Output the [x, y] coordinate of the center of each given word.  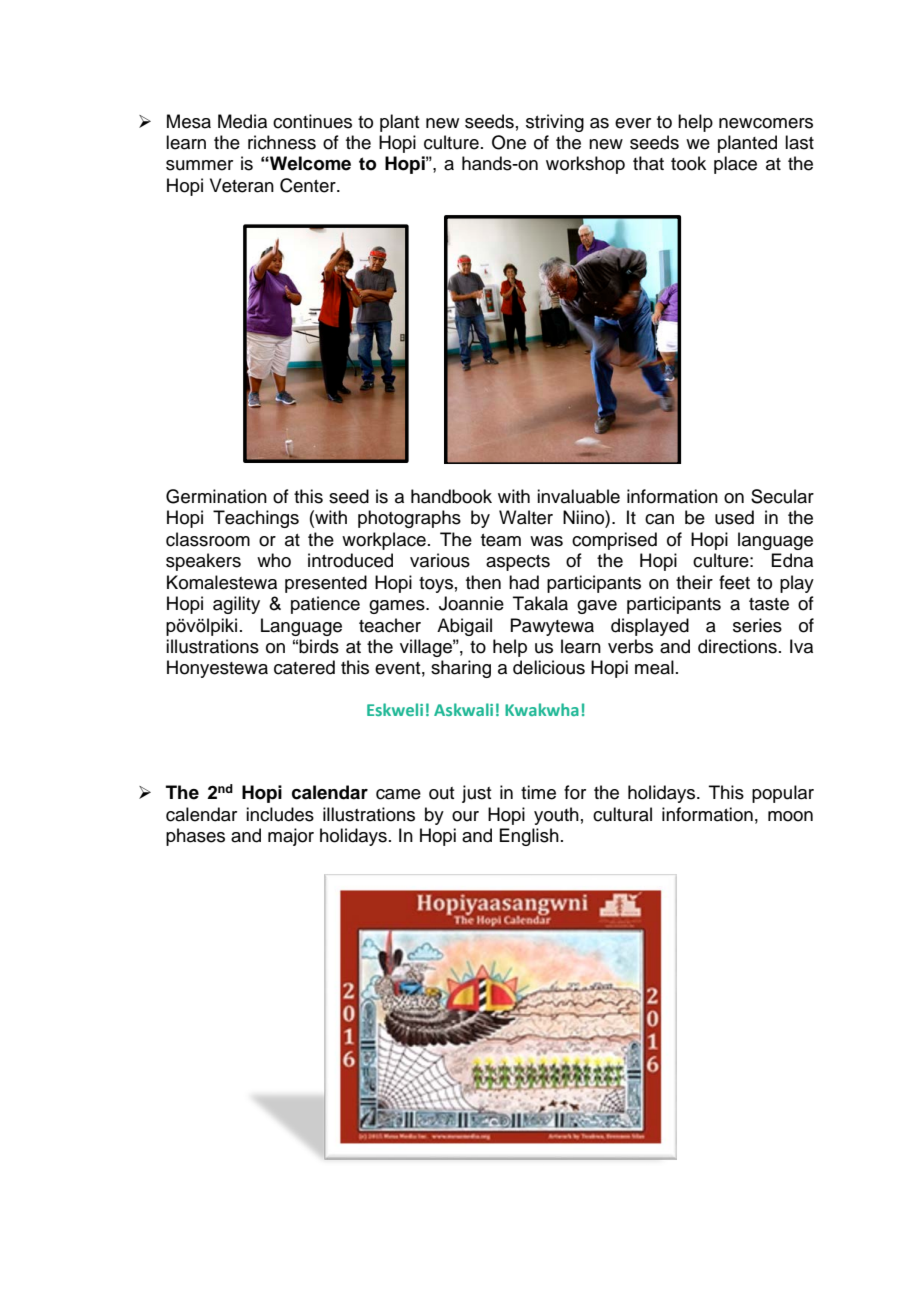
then [483, 582]
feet [734, 582]
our [465, 816]
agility [236, 605]
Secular [782, 496]
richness [282, 142]
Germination [216, 496]
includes [280, 814]
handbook [451, 496]
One [509, 142]
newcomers [766, 123]
